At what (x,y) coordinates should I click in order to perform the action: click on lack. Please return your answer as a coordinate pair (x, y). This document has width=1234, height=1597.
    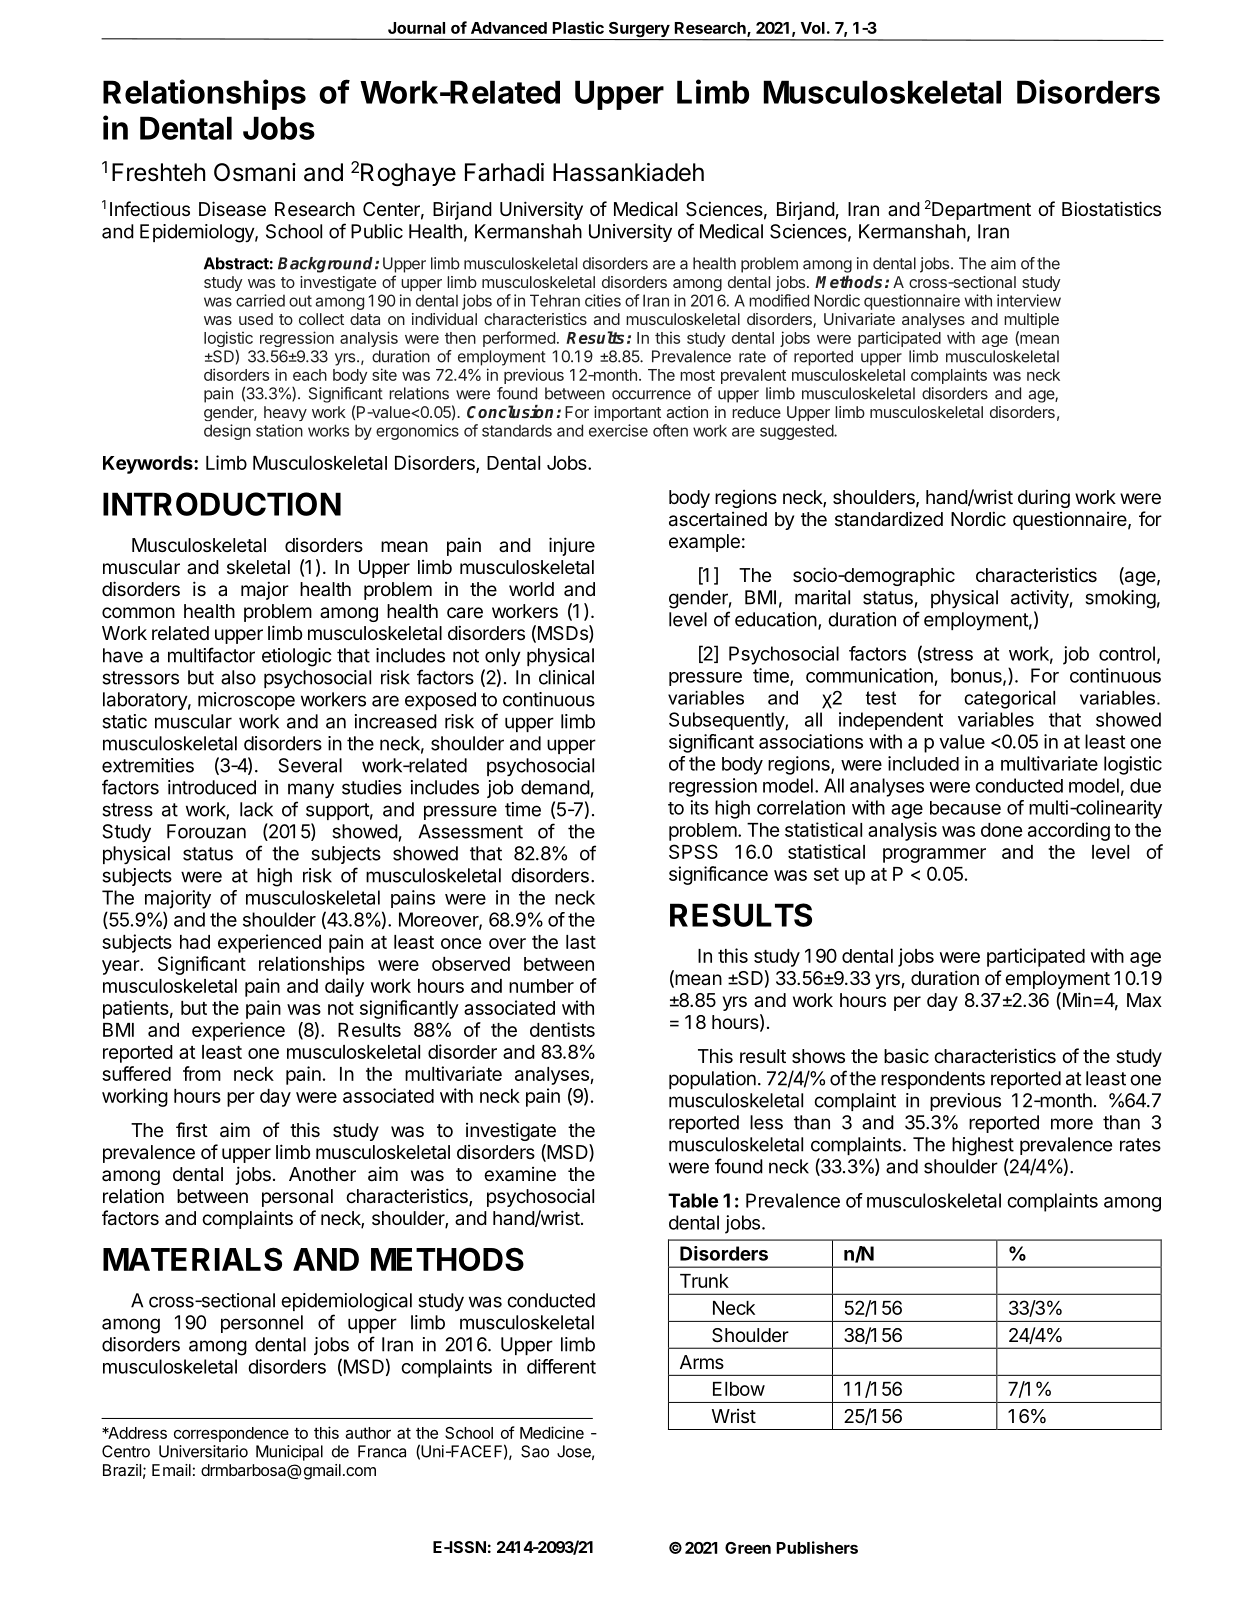
    Looking at the image, I should click on (256, 809).
